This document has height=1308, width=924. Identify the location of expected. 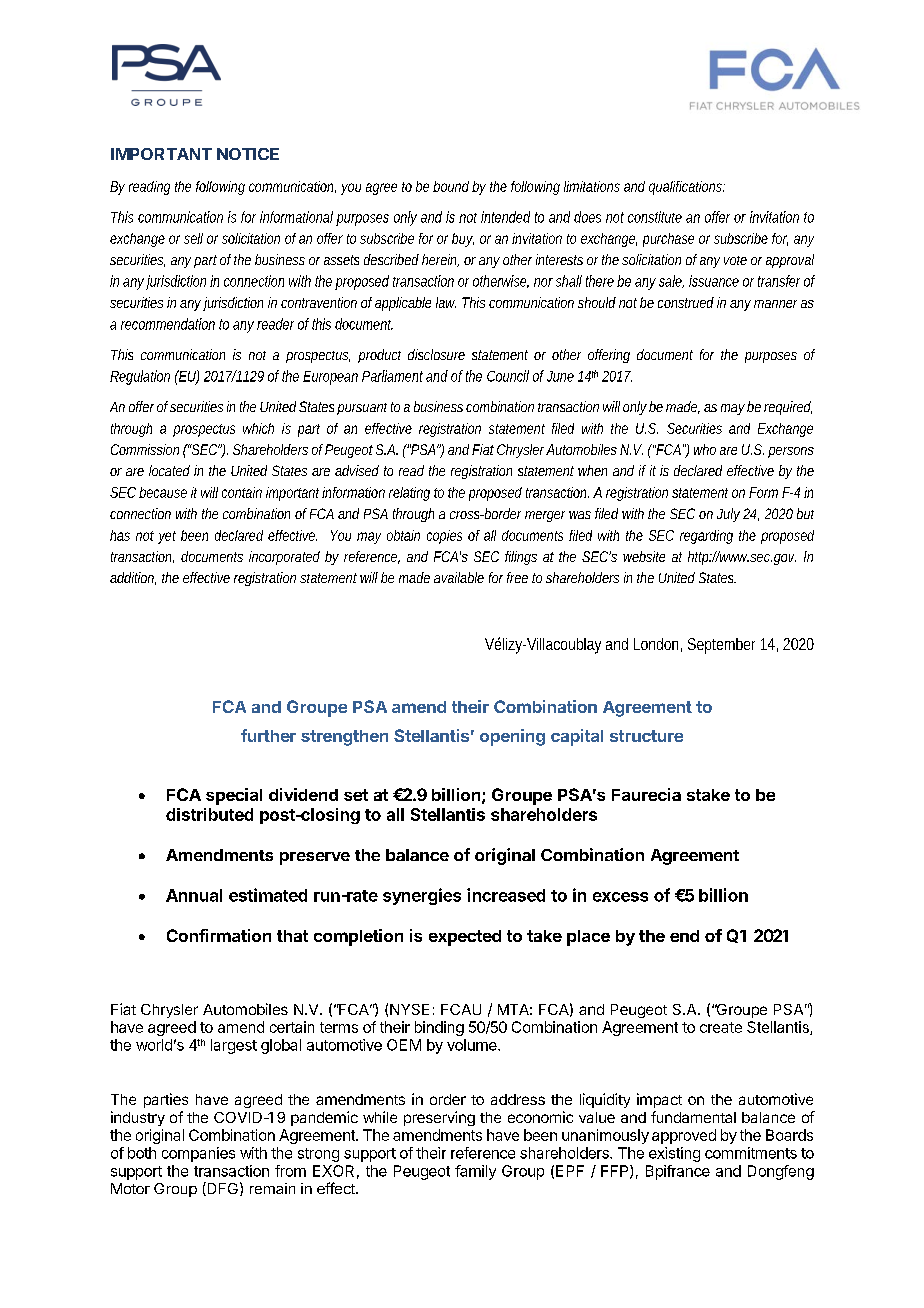
(465, 938).
